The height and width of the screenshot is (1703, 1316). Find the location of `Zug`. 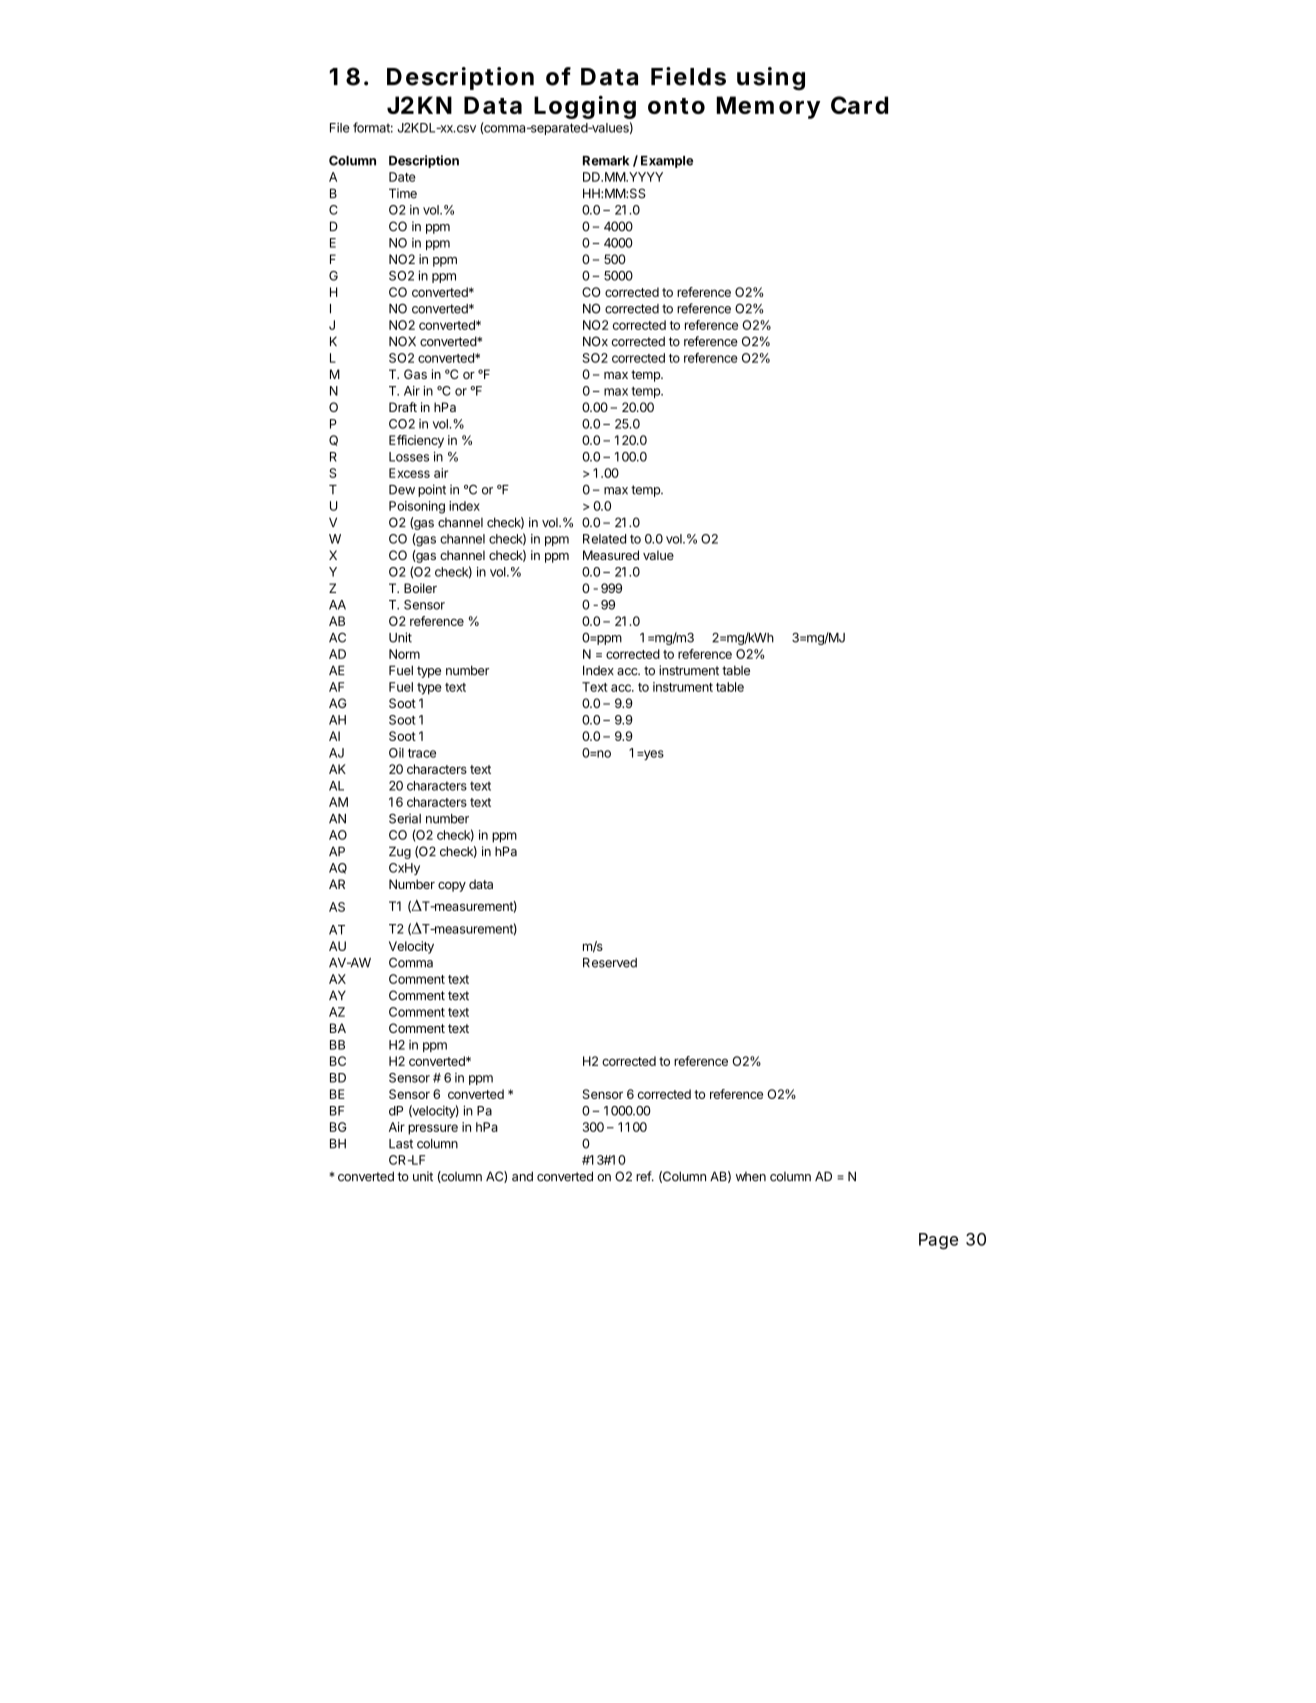

Zug is located at coordinates (400, 852).
